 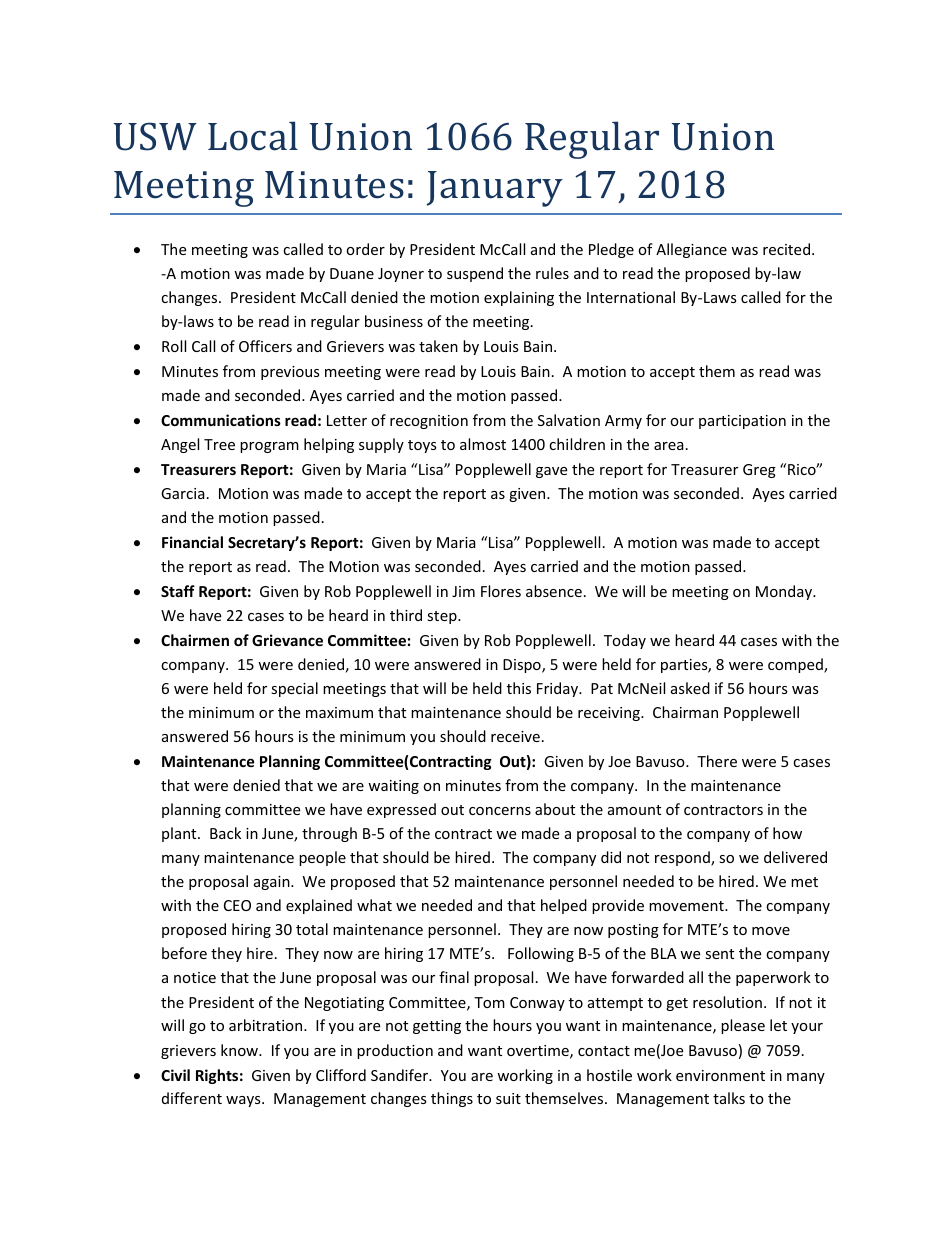 What do you see at coordinates (494, 189) in the screenshot?
I see `January` at bounding box center [494, 189].
